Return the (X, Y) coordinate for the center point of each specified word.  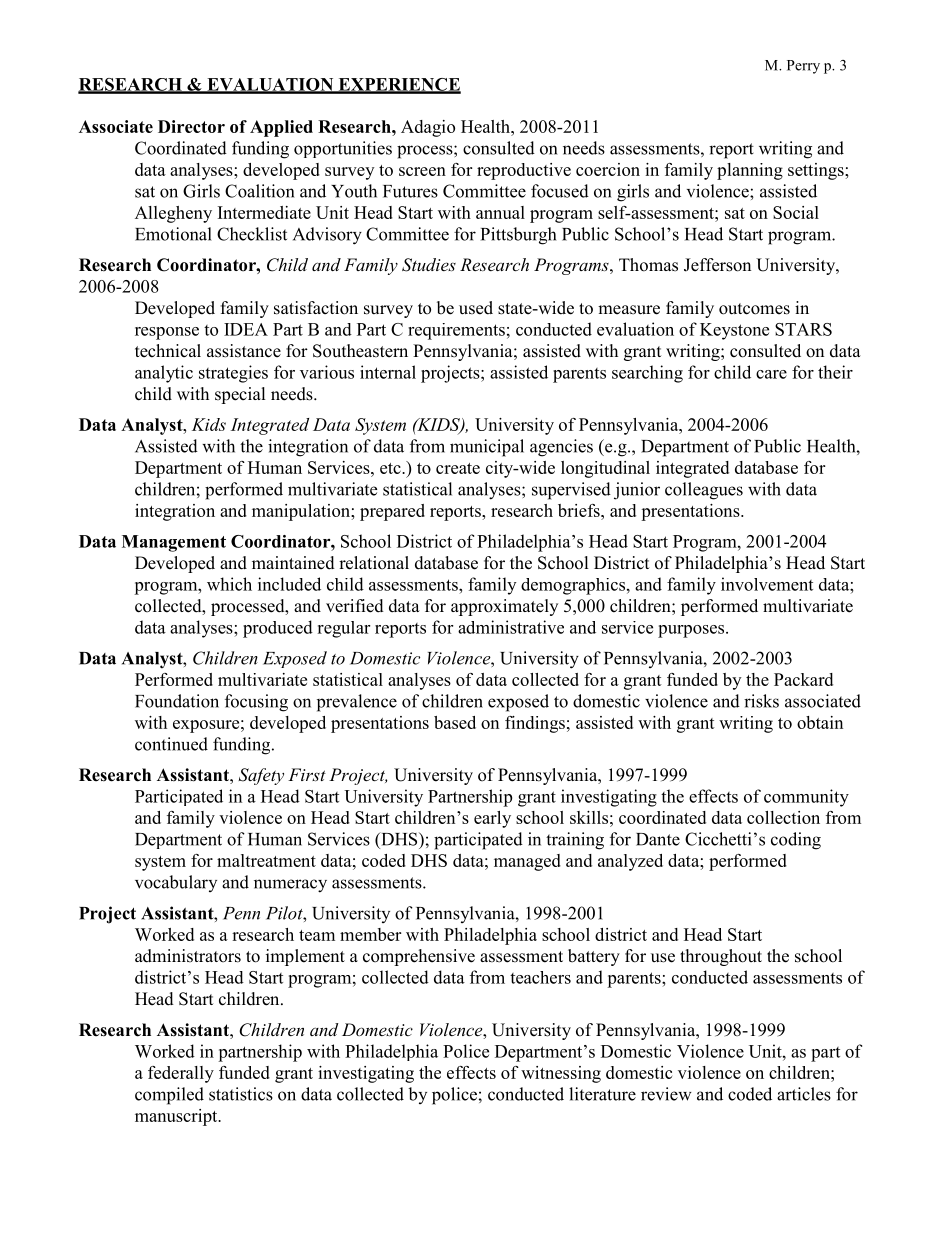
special (240, 395)
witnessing (561, 1074)
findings (535, 724)
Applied (281, 128)
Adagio (428, 128)
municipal (487, 448)
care (771, 374)
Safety (261, 776)
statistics (241, 1094)
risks (761, 701)
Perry (803, 67)
